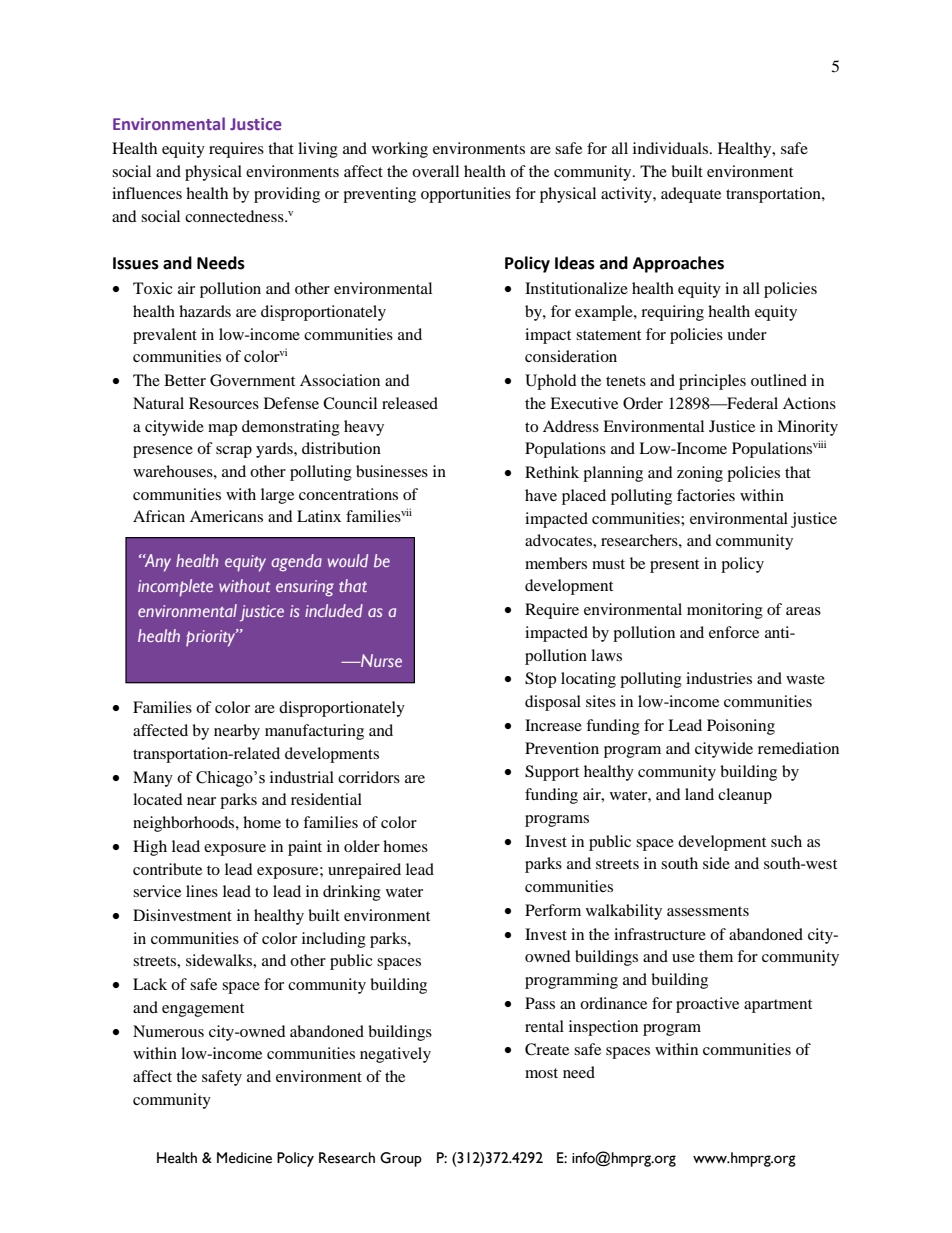 Image resolution: width=952 pixels, height=1233 pixels. Describe the element at coordinates (691, 195) in the screenshot. I see `adequate` at that location.
